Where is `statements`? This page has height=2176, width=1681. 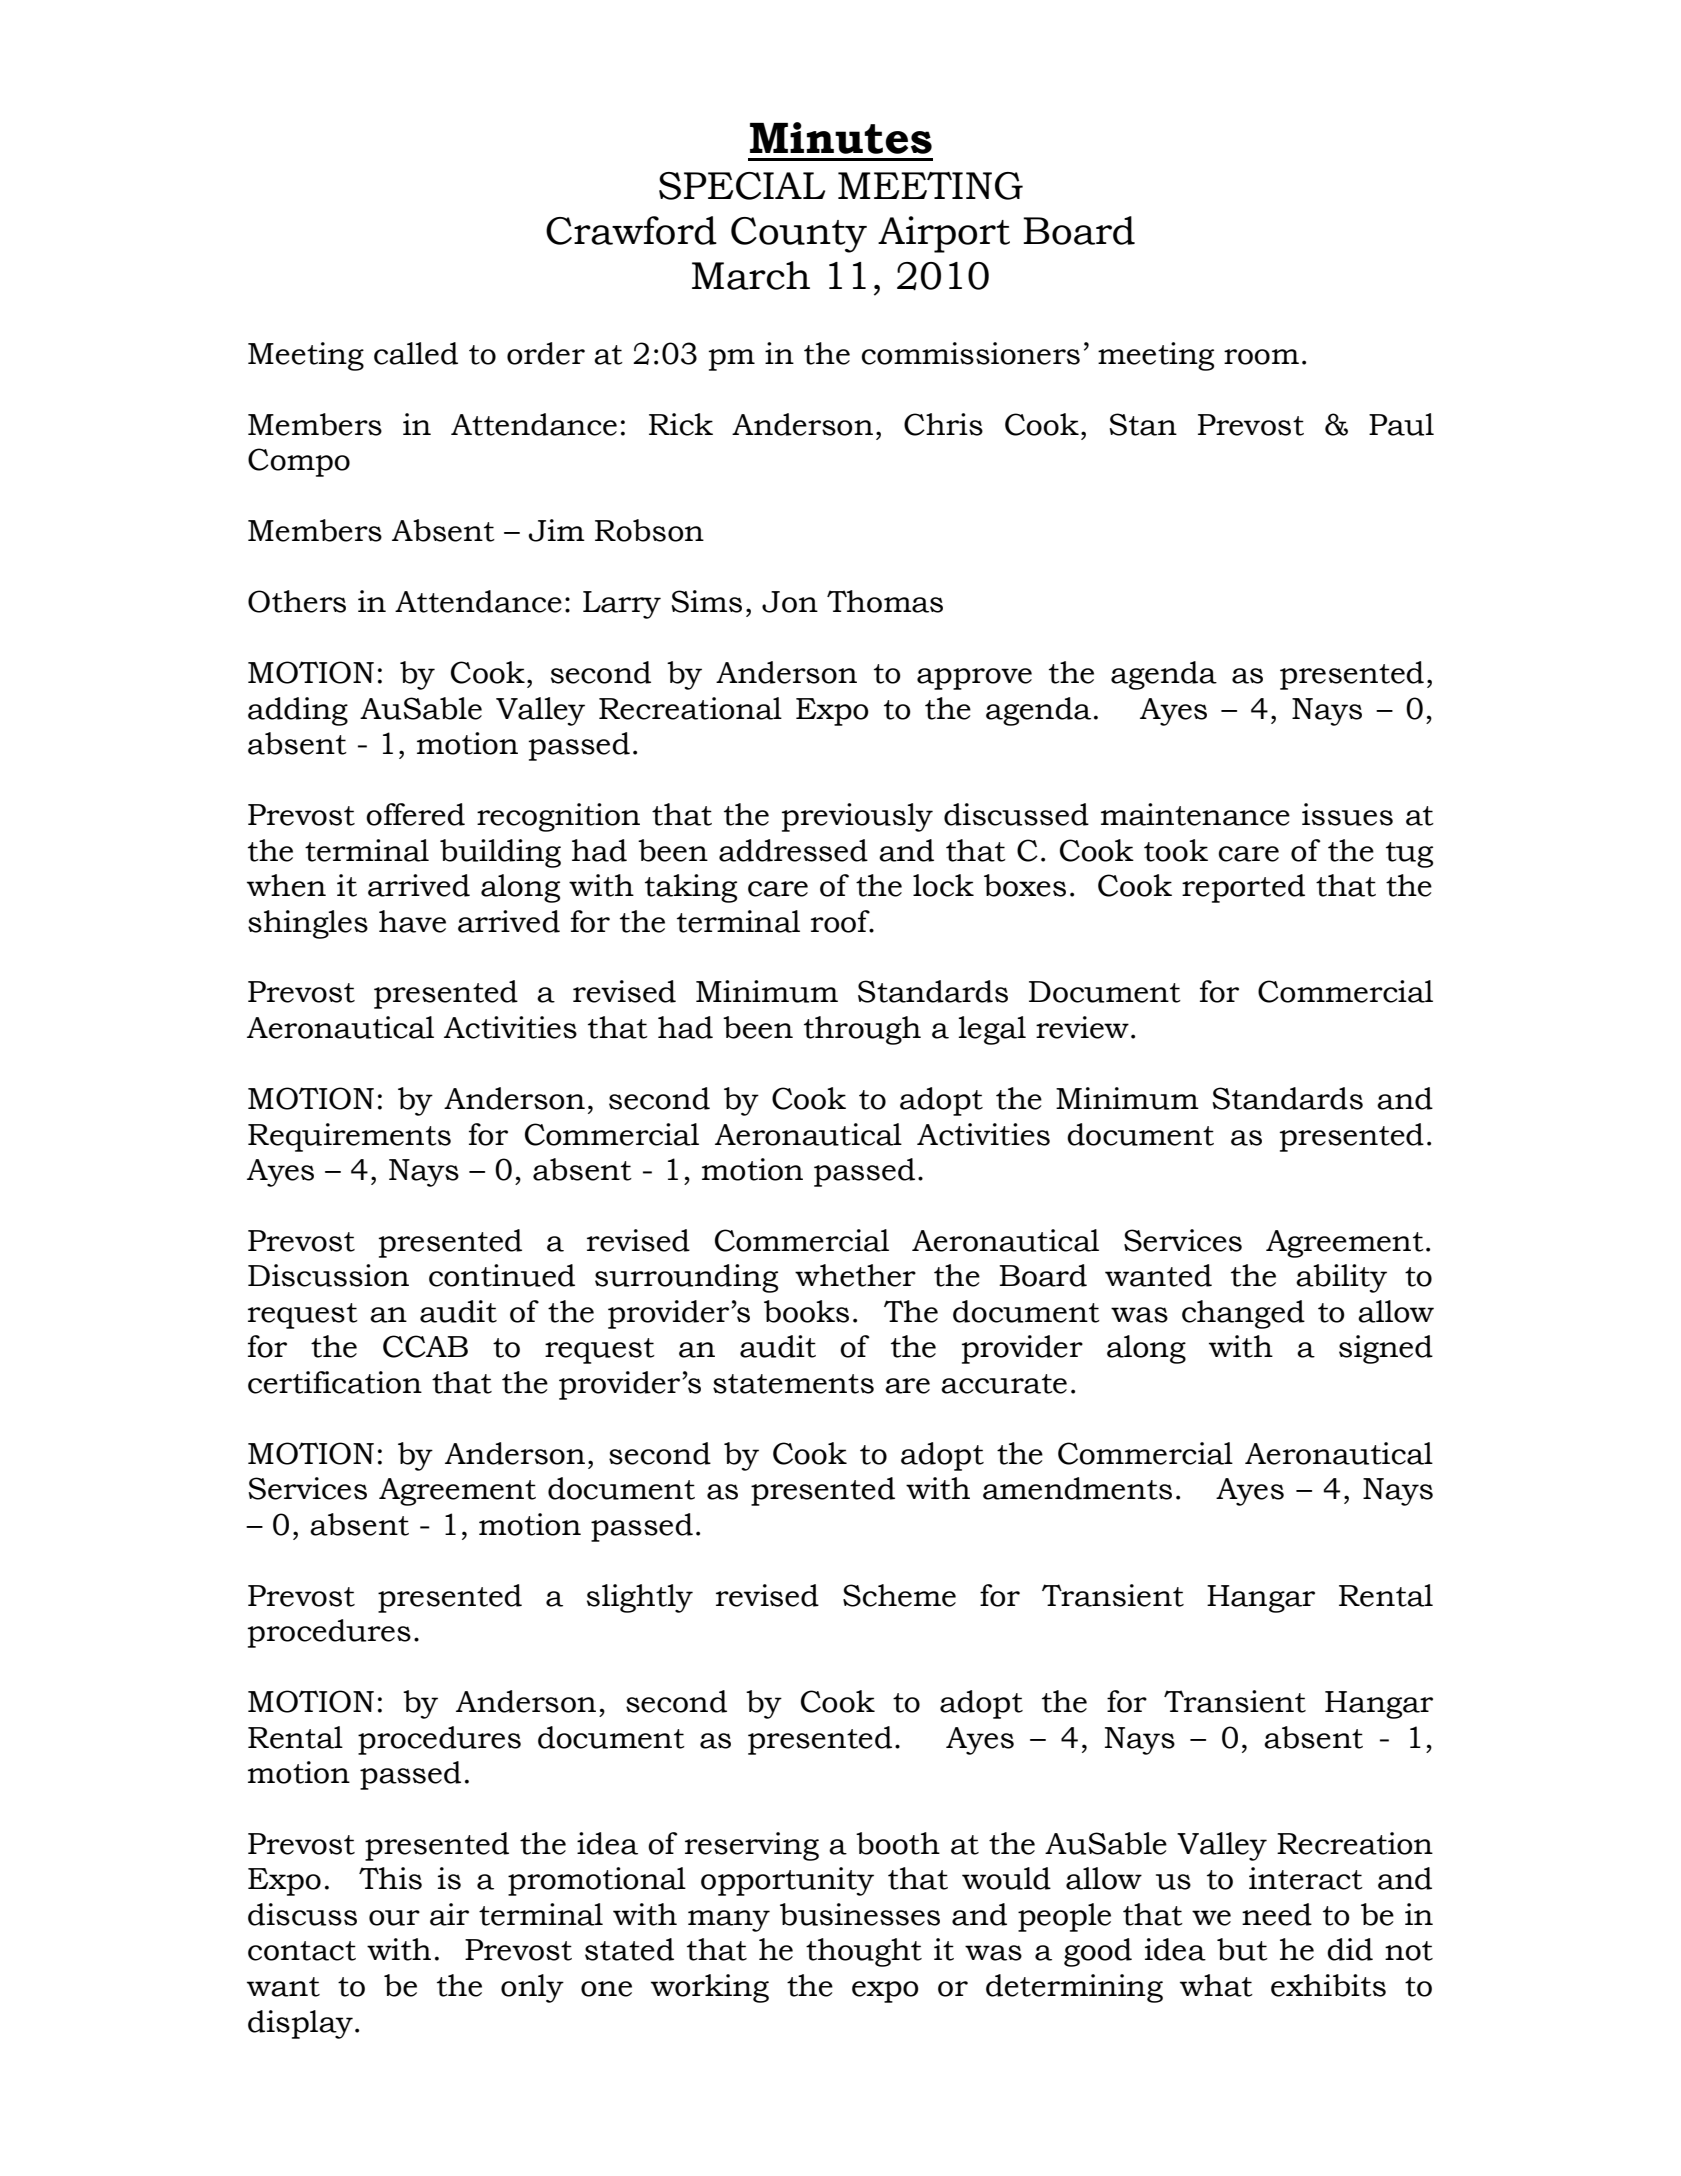
statements is located at coordinates (793, 1384).
